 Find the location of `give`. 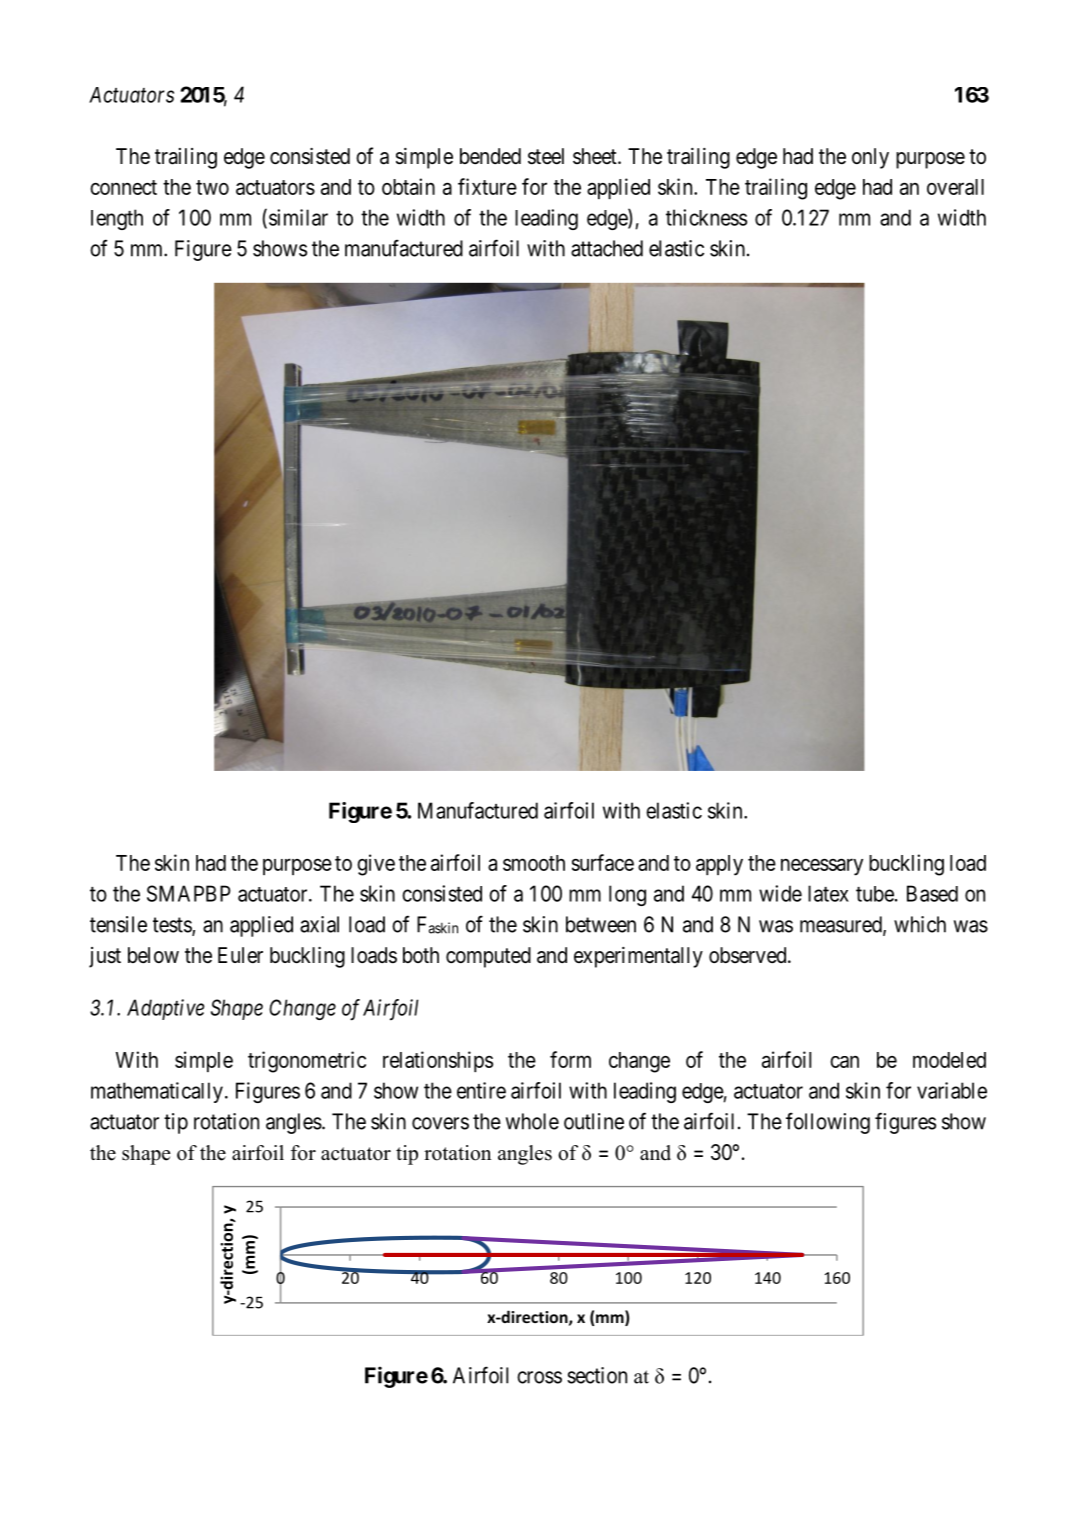

give is located at coordinates (376, 865).
